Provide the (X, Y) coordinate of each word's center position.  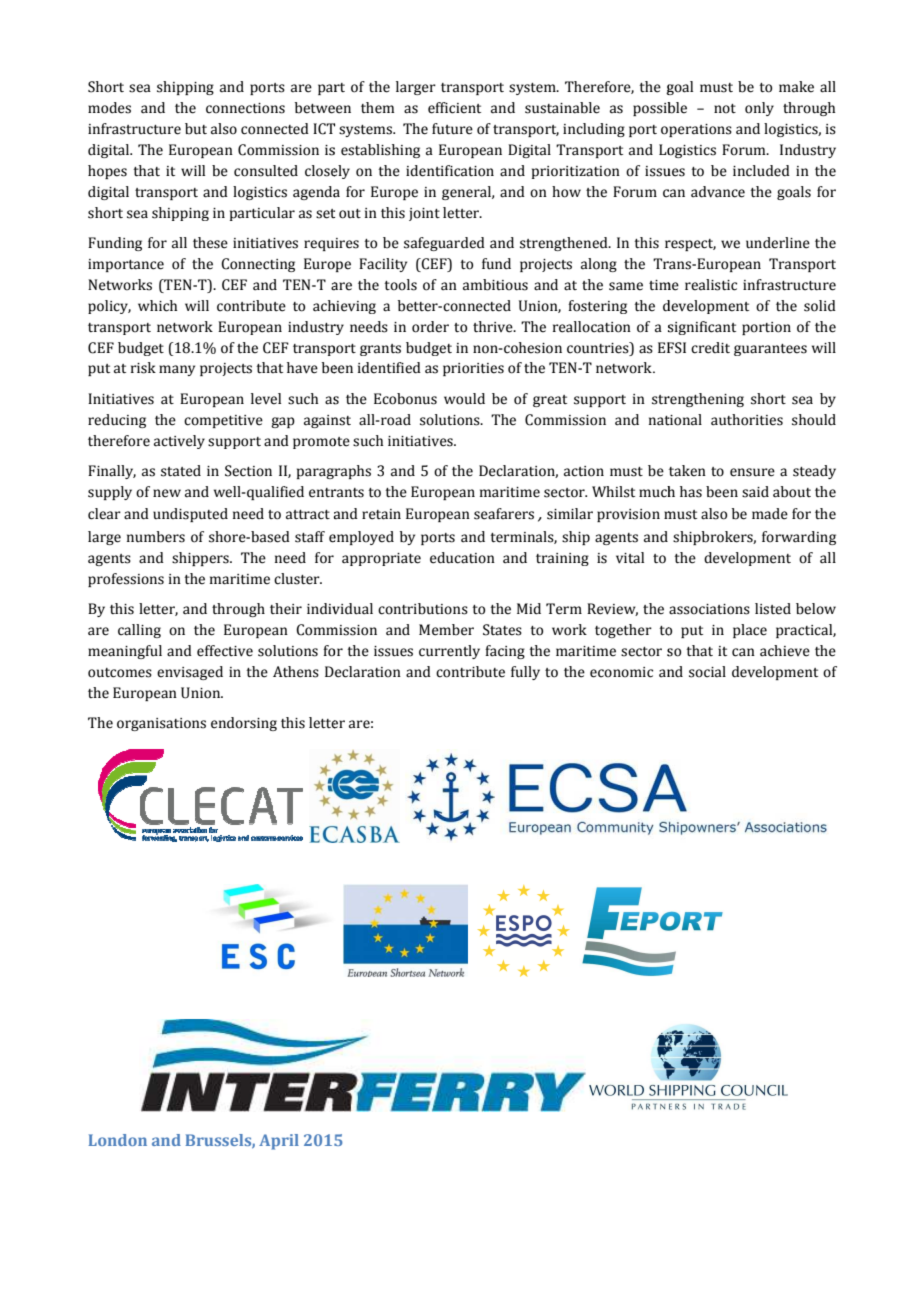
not (725, 109)
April (279, 1142)
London (117, 1140)
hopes (107, 172)
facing (505, 652)
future (452, 129)
